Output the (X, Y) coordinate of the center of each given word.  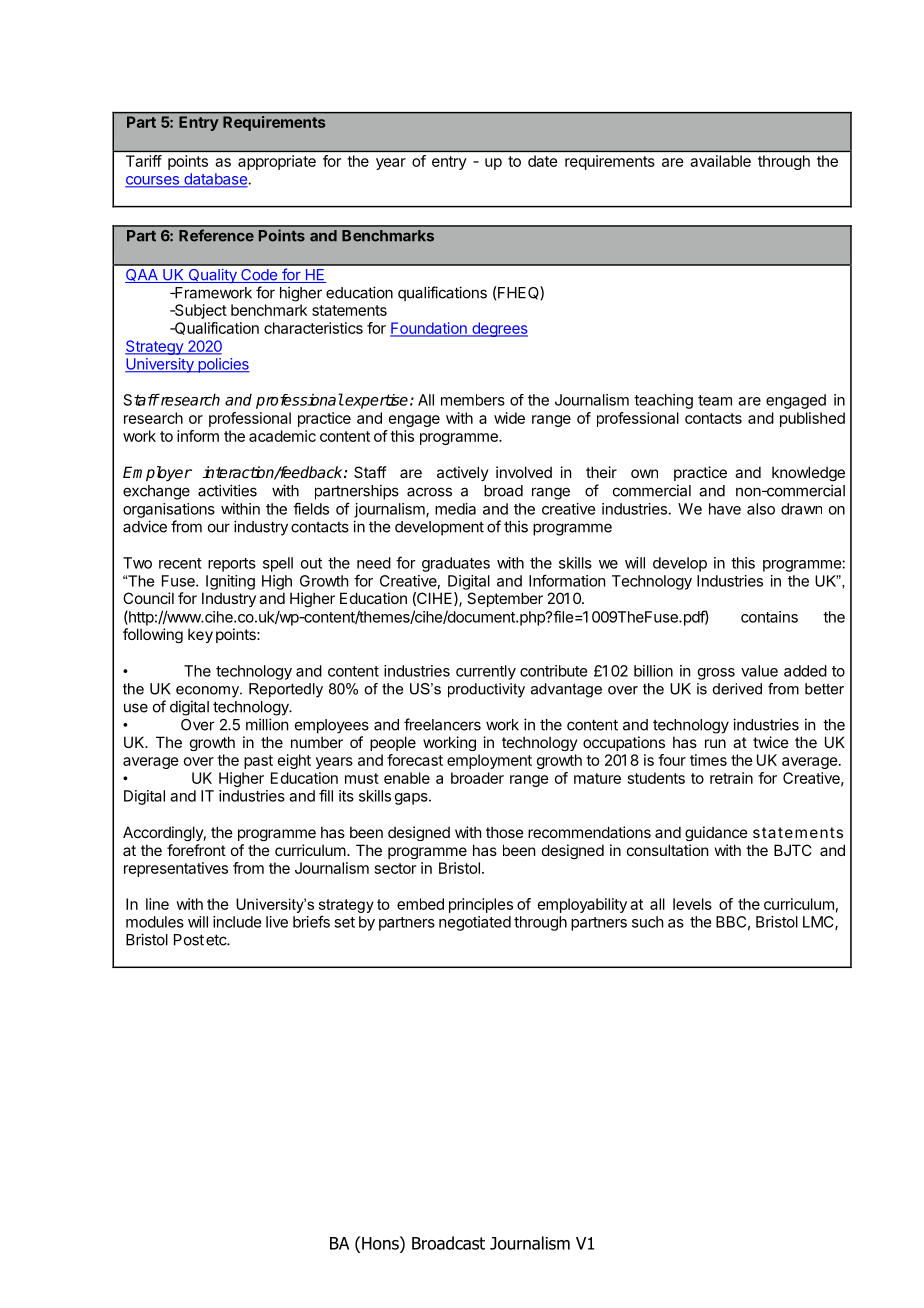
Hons (381, 1243)
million (267, 724)
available (721, 161)
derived (737, 689)
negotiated (475, 923)
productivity (486, 690)
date (542, 161)
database (215, 180)
